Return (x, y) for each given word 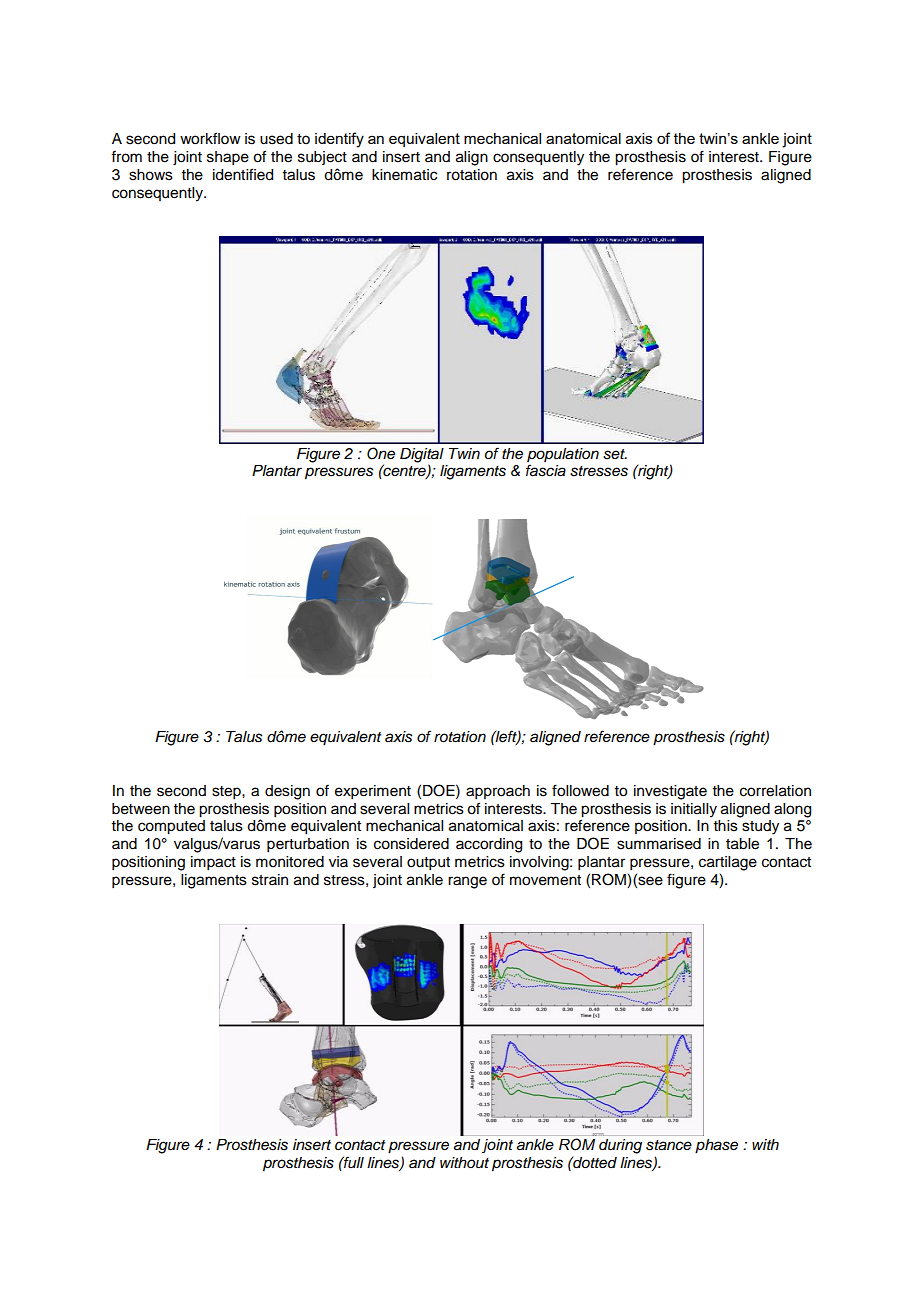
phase (716, 1146)
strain (270, 880)
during (620, 1146)
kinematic (404, 175)
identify (339, 140)
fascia (546, 470)
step (227, 793)
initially (694, 810)
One (381, 453)
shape (228, 158)
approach (498, 792)
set (615, 454)
